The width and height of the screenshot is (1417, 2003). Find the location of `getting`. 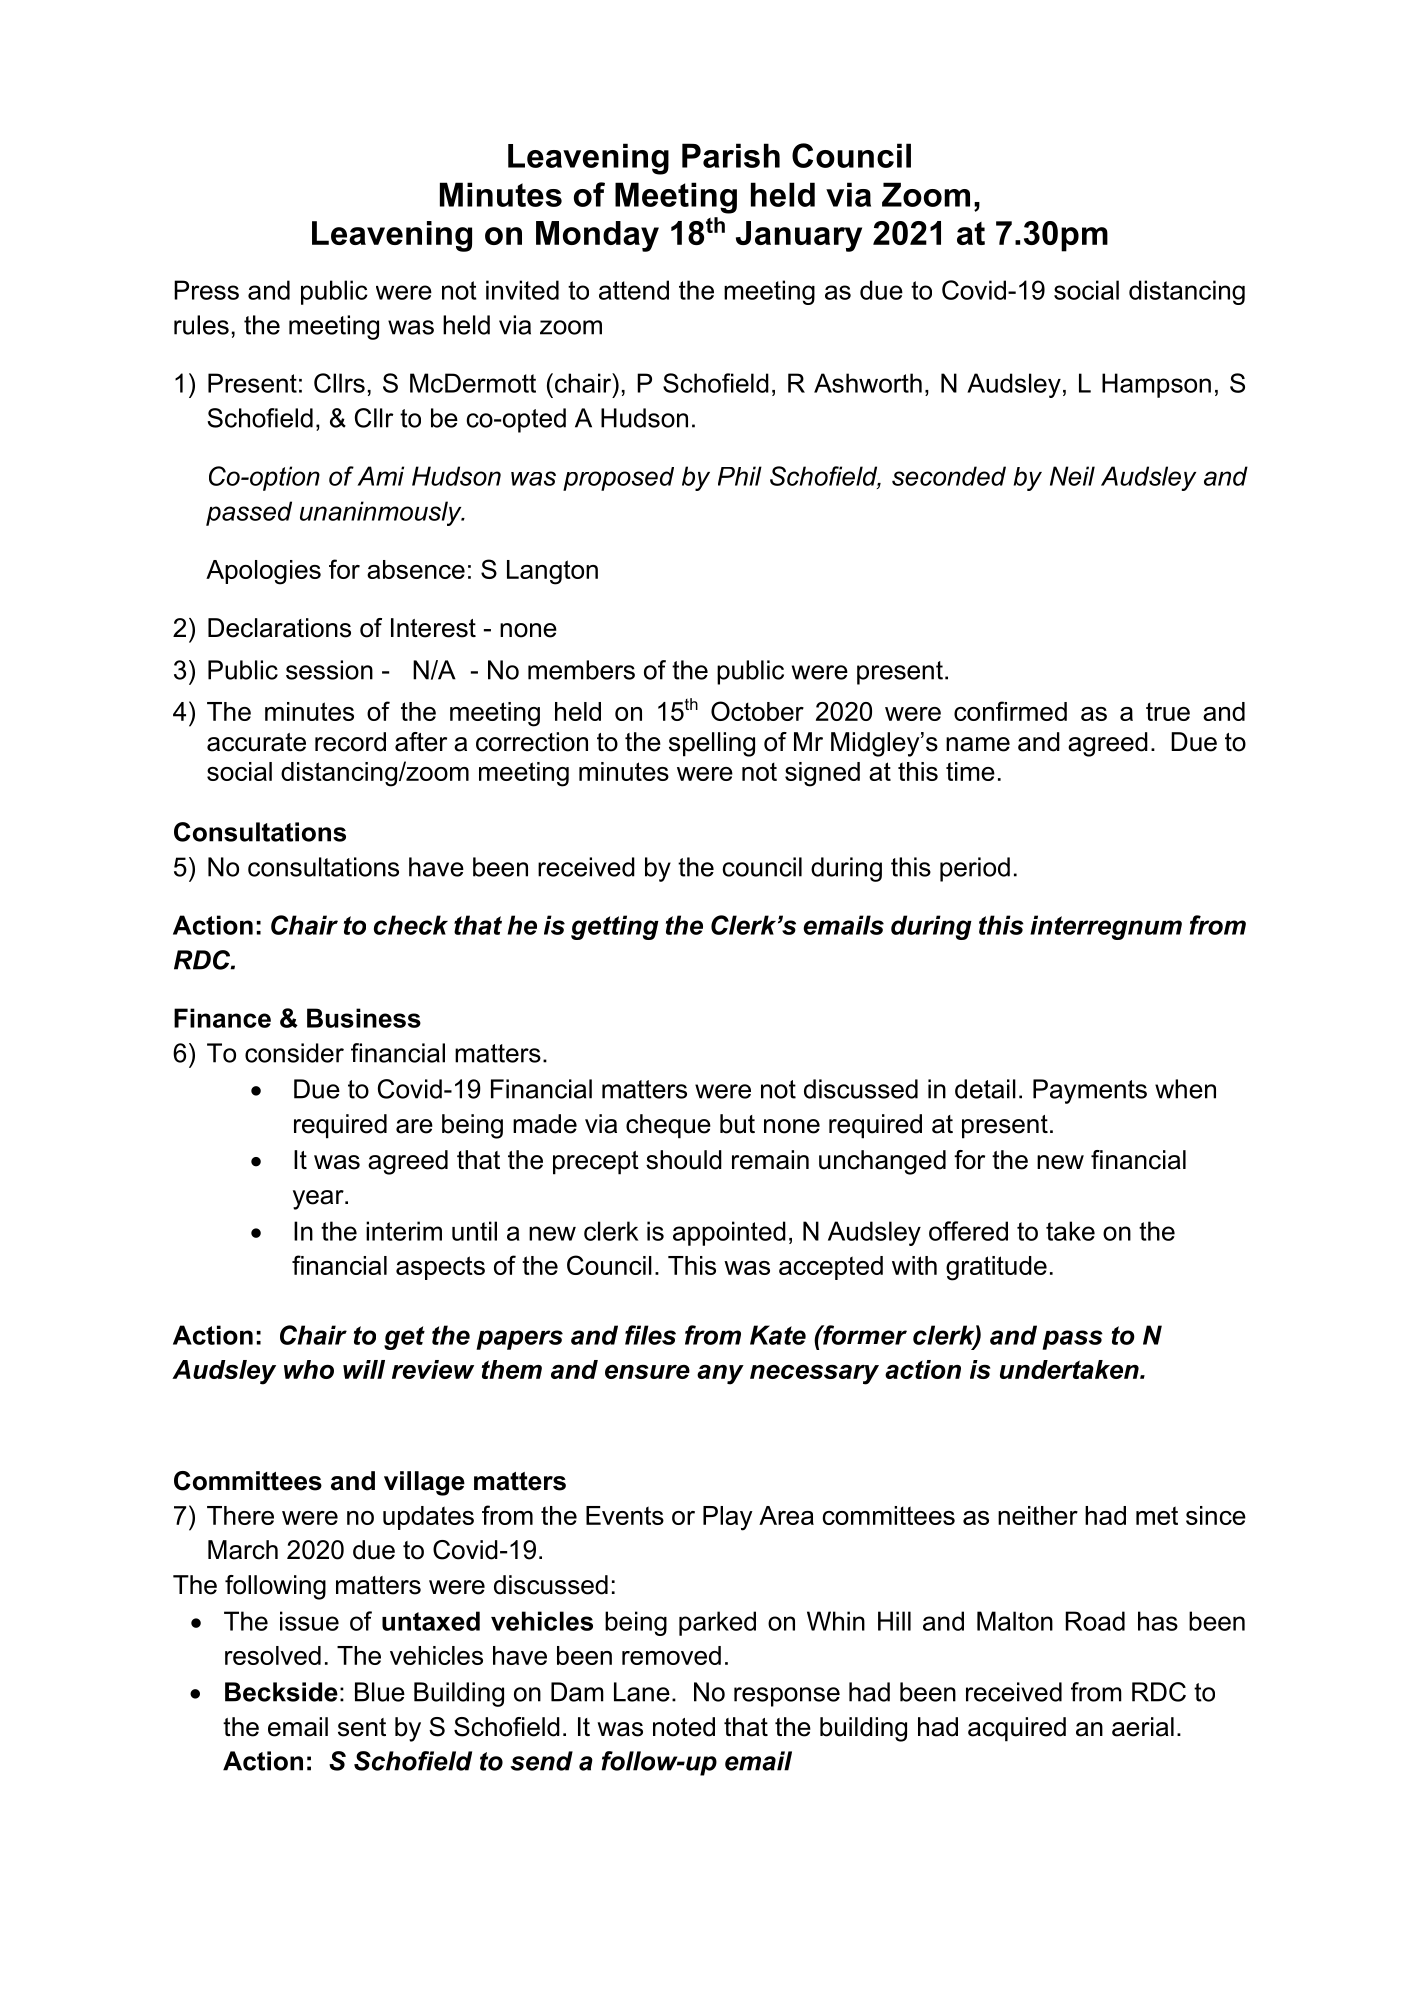

getting is located at coordinates (615, 927).
